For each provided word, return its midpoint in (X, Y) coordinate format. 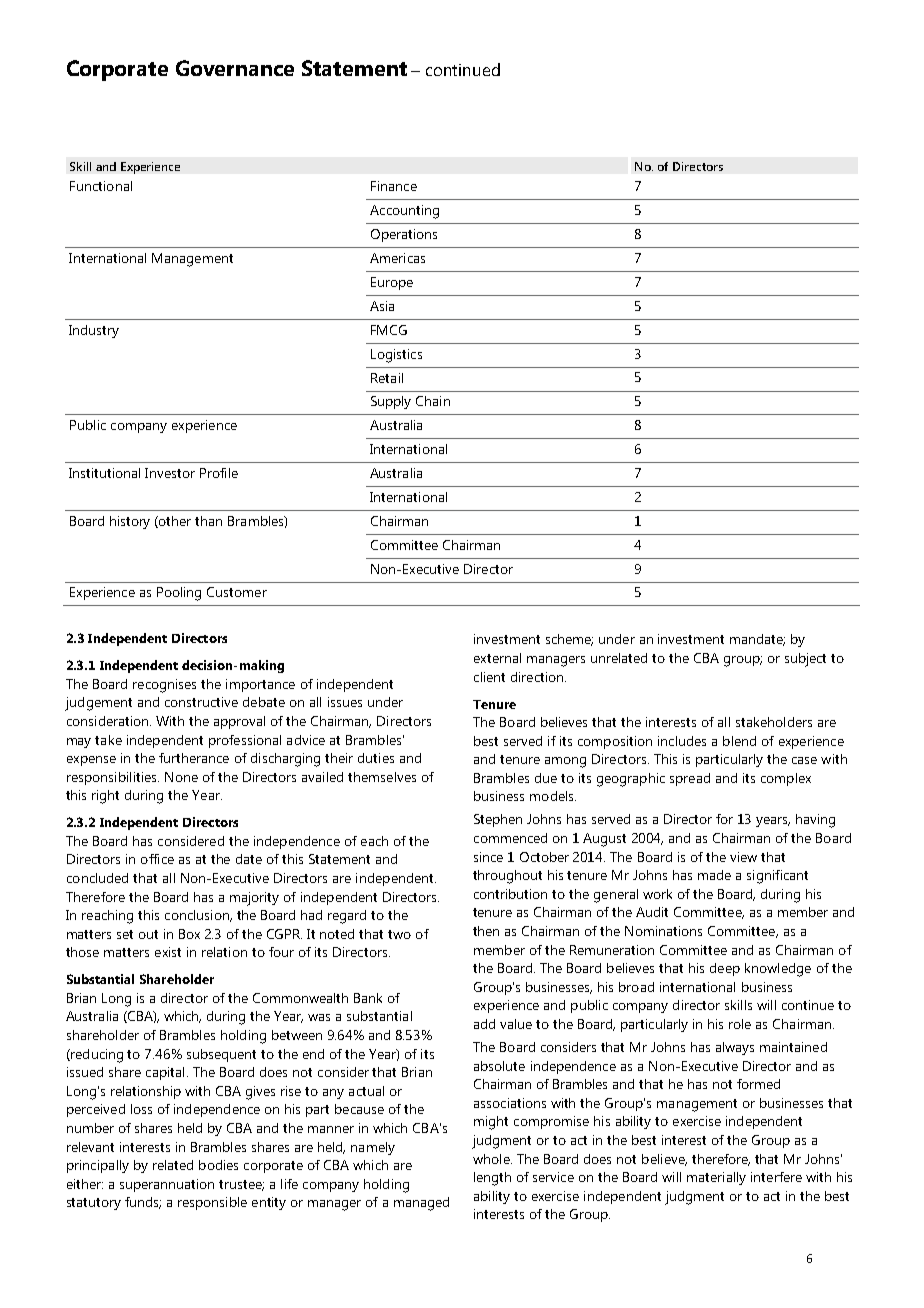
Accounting (404, 212)
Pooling (179, 594)
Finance (394, 186)
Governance (235, 68)
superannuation (167, 1185)
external (497, 658)
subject (805, 660)
